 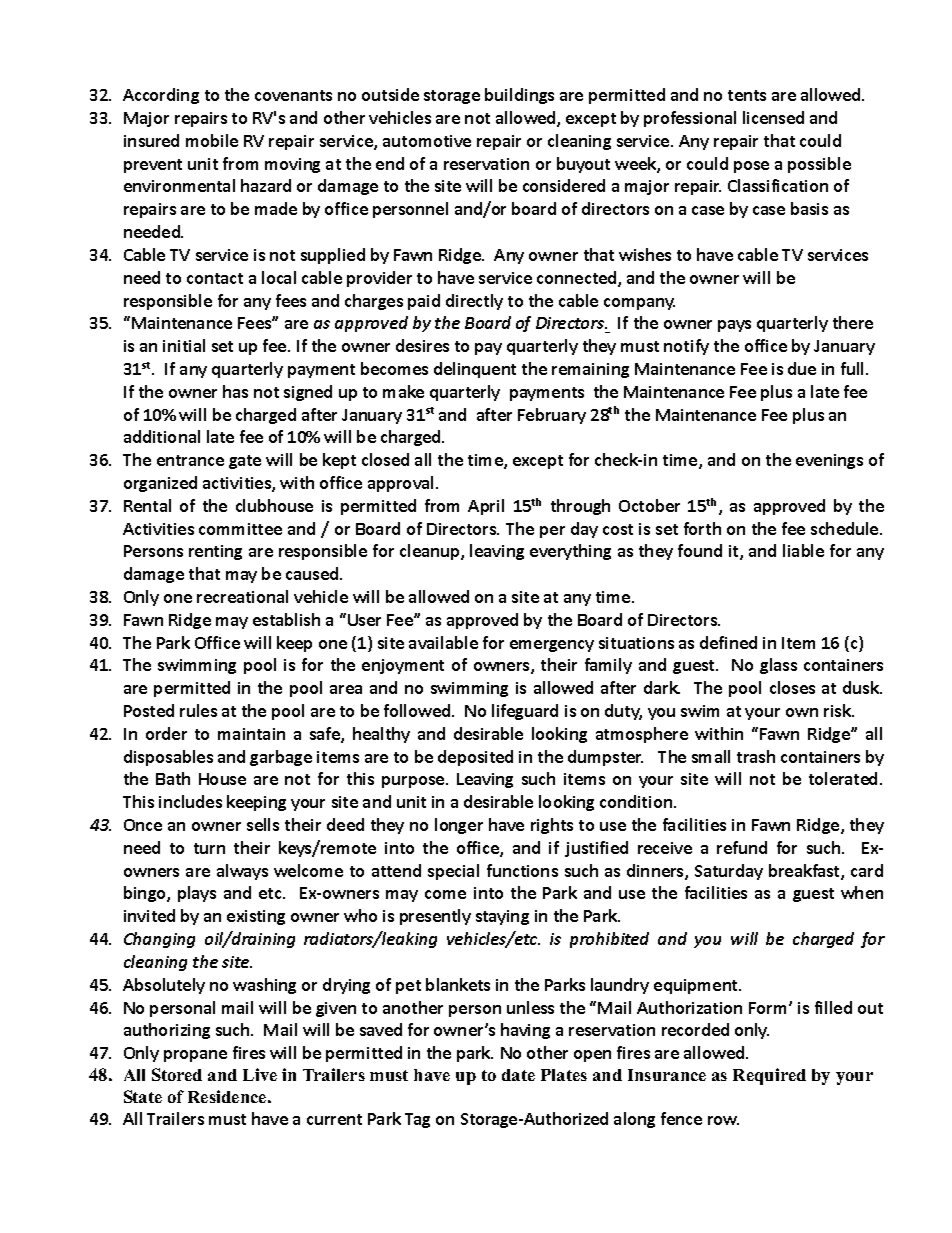 What do you see at coordinates (519, 96) in the document?
I see `buildings` at bounding box center [519, 96].
